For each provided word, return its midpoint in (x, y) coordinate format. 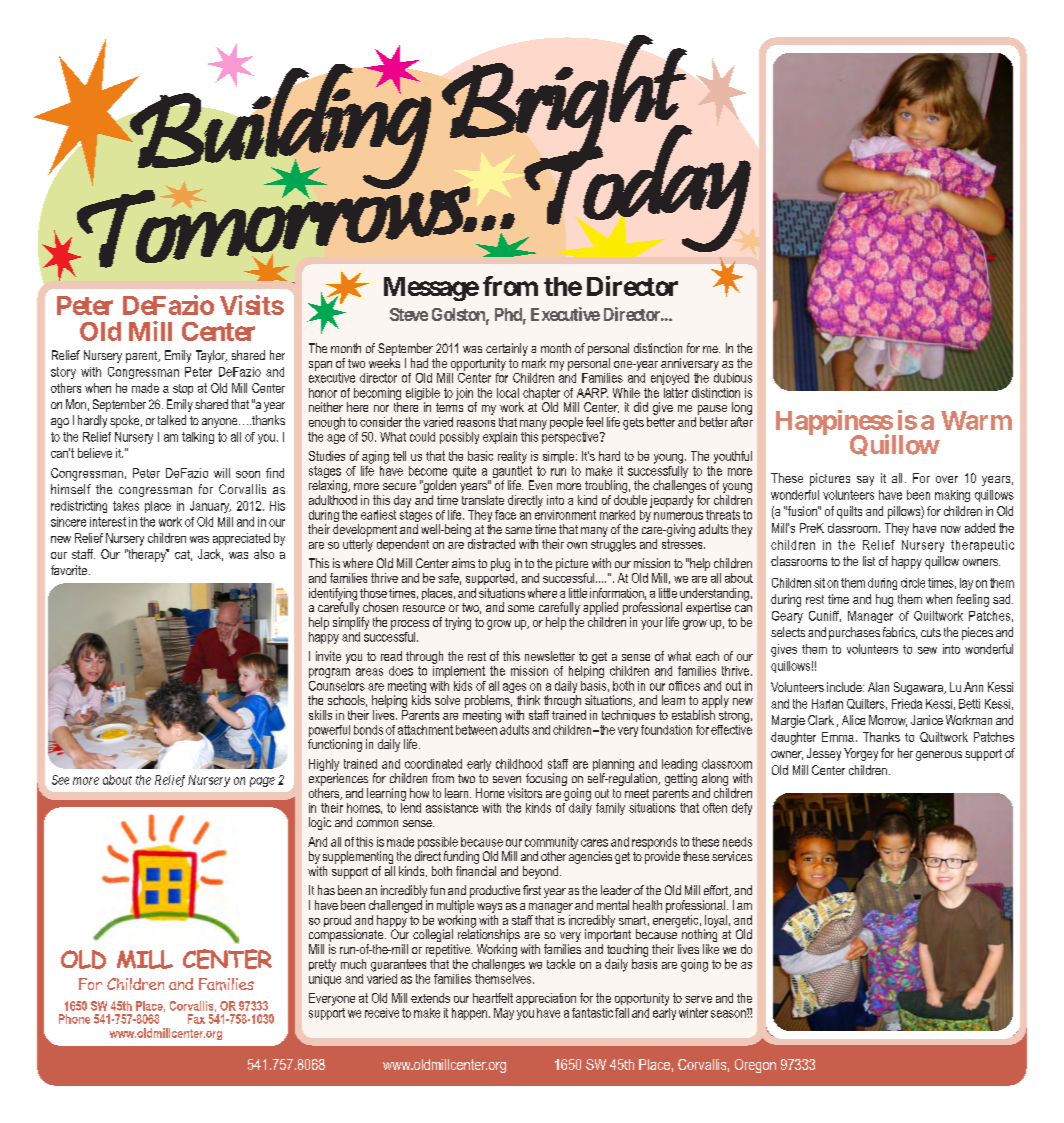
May (504, 1014)
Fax (196, 1019)
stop (183, 389)
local (508, 393)
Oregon (755, 1066)
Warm (976, 420)
